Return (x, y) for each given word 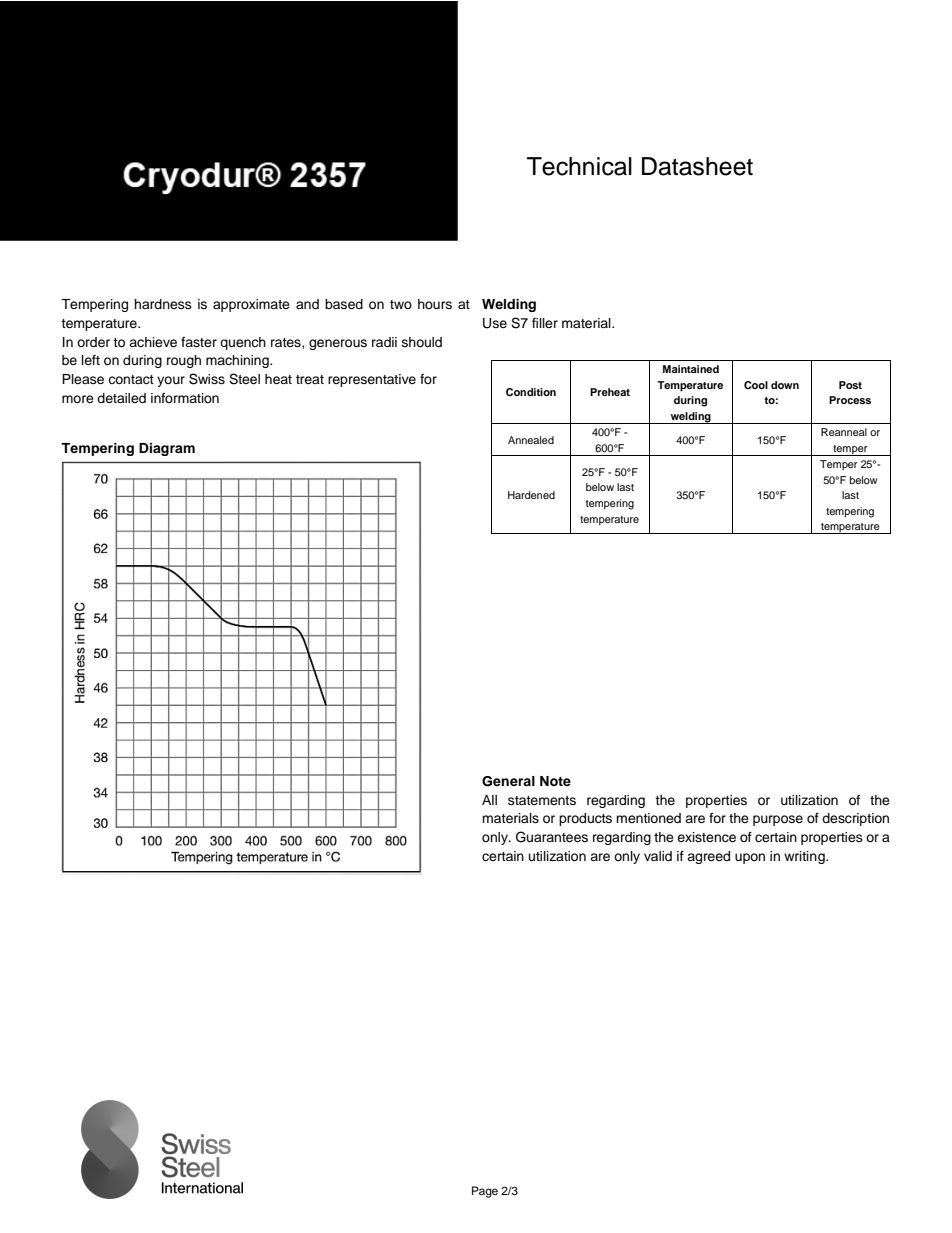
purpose (778, 820)
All (489, 800)
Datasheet (697, 166)
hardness (163, 304)
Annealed (531, 440)
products (585, 819)
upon (750, 858)
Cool (756, 385)
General (508, 781)
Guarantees (552, 837)
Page (485, 1192)
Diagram (167, 449)
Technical (579, 166)
